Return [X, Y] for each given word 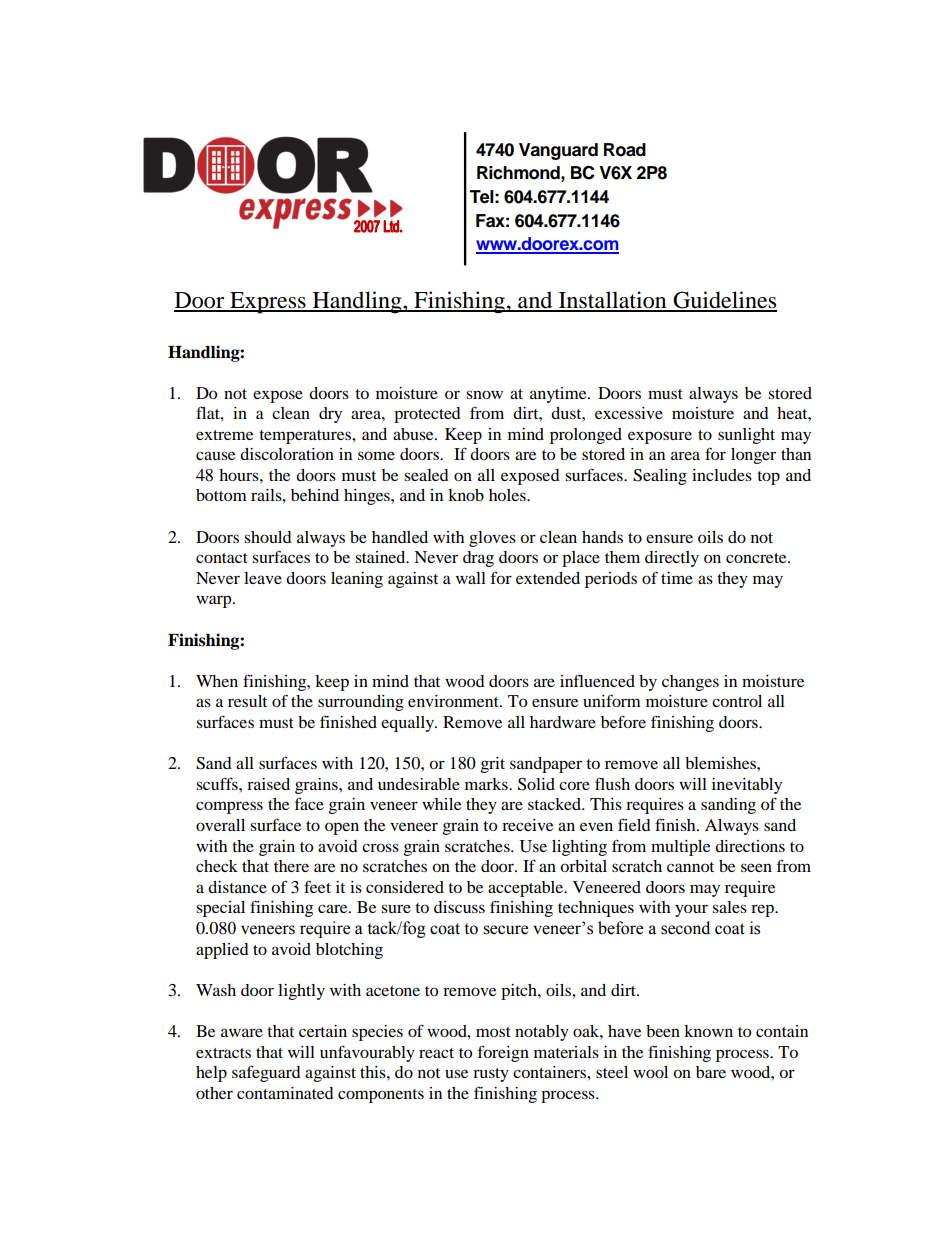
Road [625, 150]
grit [493, 765]
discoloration [287, 454]
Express [268, 303]
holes [508, 495]
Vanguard [558, 151]
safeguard [266, 1073]
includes [722, 475]
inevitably [747, 786]
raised [268, 784]
